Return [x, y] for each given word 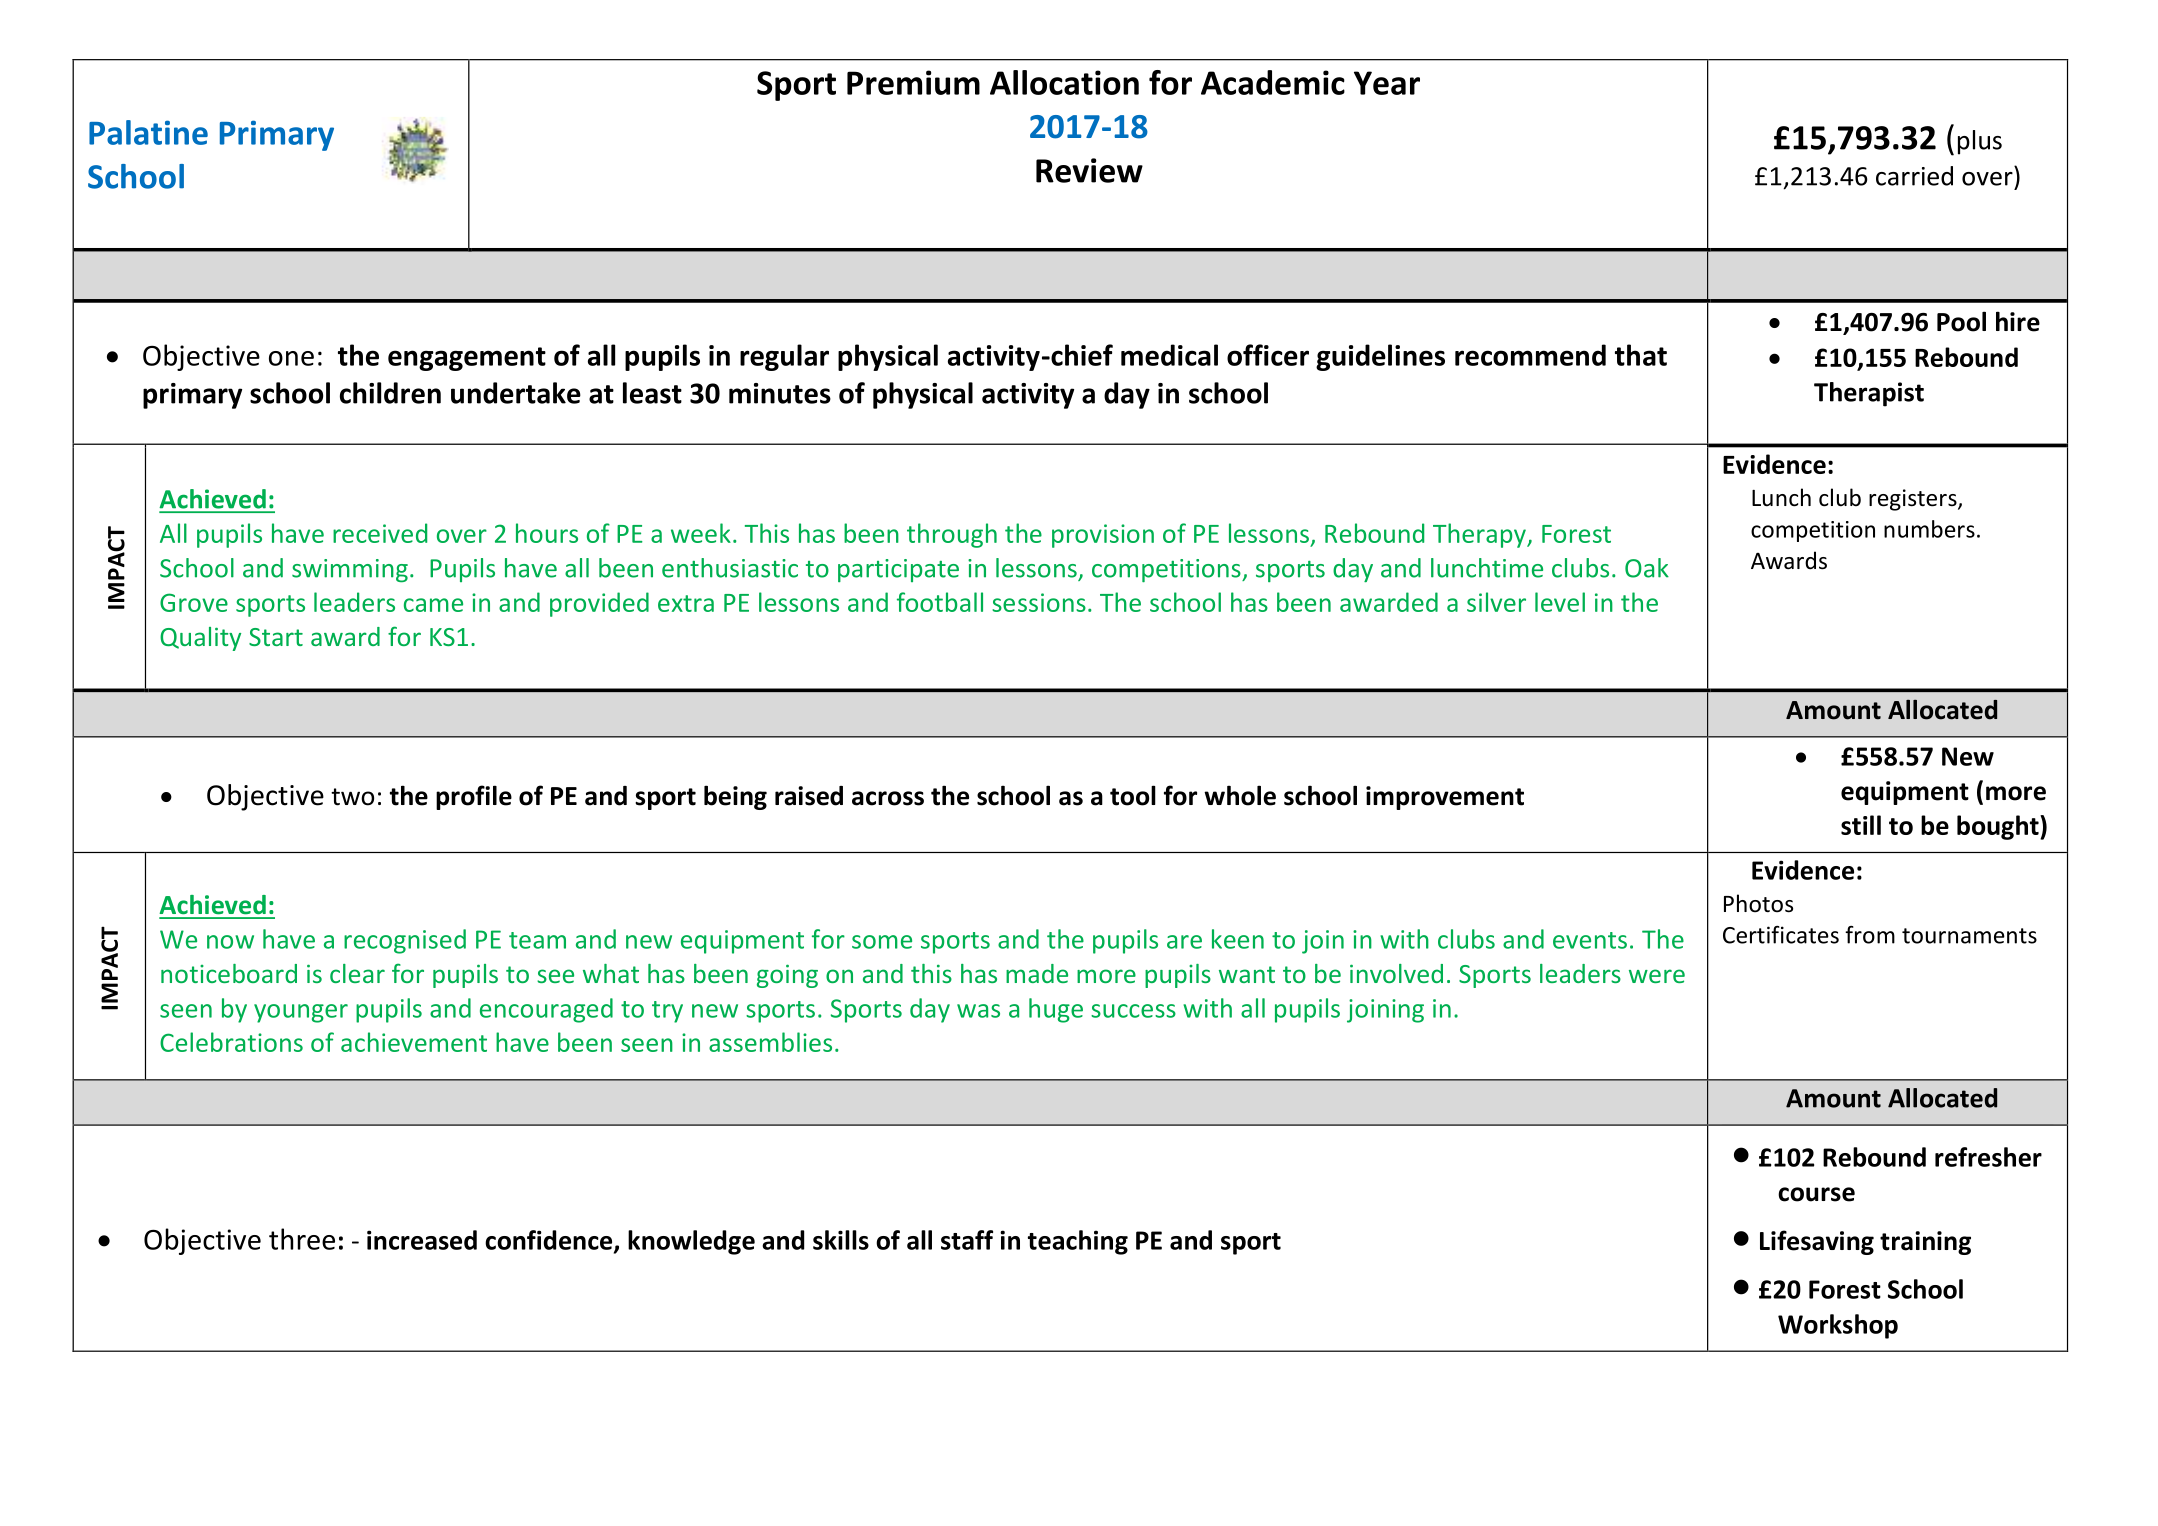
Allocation [1064, 82]
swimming [350, 571]
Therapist [1869, 394]
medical [1169, 355]
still [1861, 825]
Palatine [148, 132]
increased [422, 1240]
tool [1133, 795]
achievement [414, 1042]
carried [1914, 176]
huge [1056, 1010]
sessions [1039, 602]
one [291, 358]
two [352, 797]
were [1657, 976]
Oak [1647, 568]
